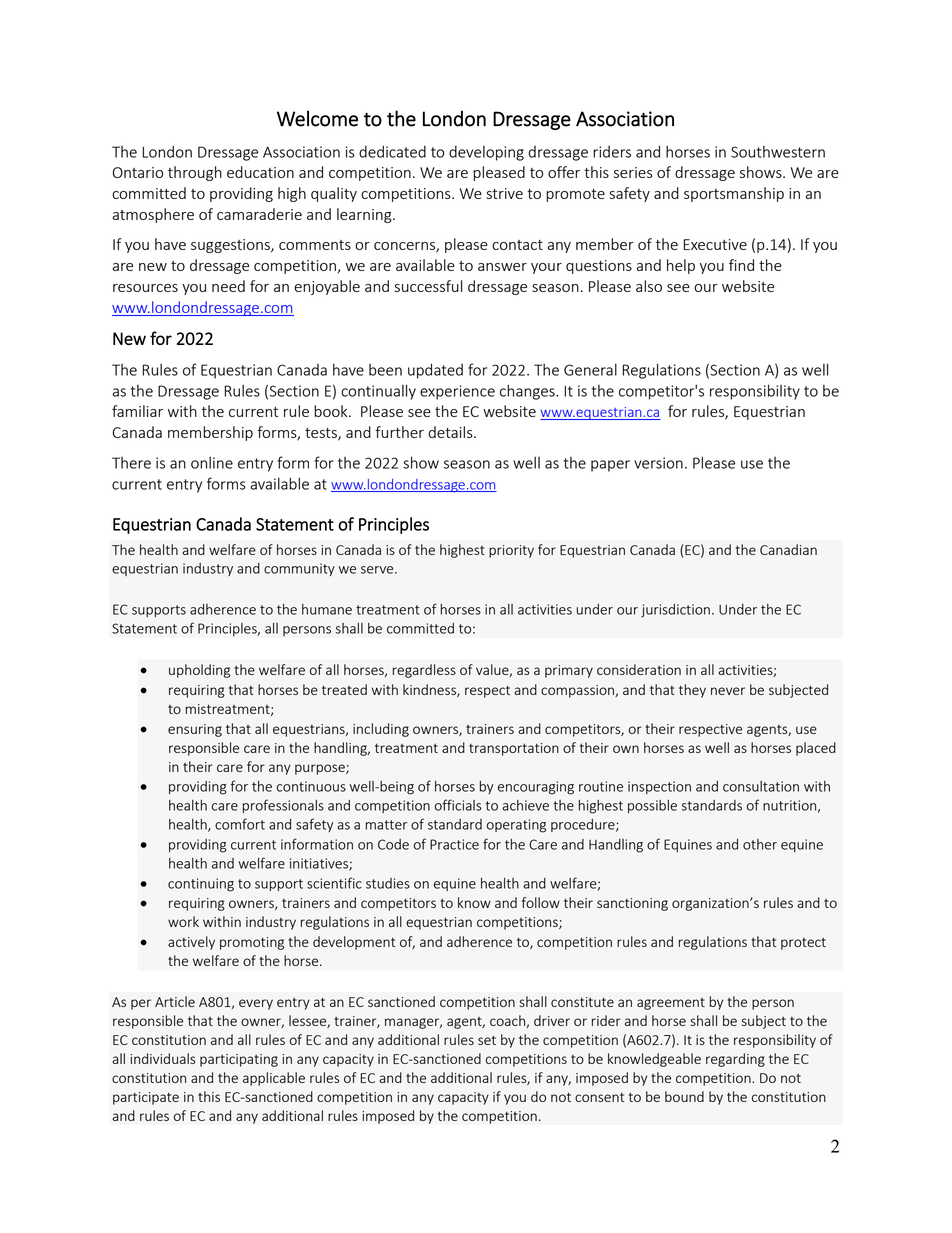 Image resolution: width=952 pixels, height=1233 pixels. What do you see at coordinates (239, 1060) in the image?
I see `participating` at bounding box center [239, 1060].
